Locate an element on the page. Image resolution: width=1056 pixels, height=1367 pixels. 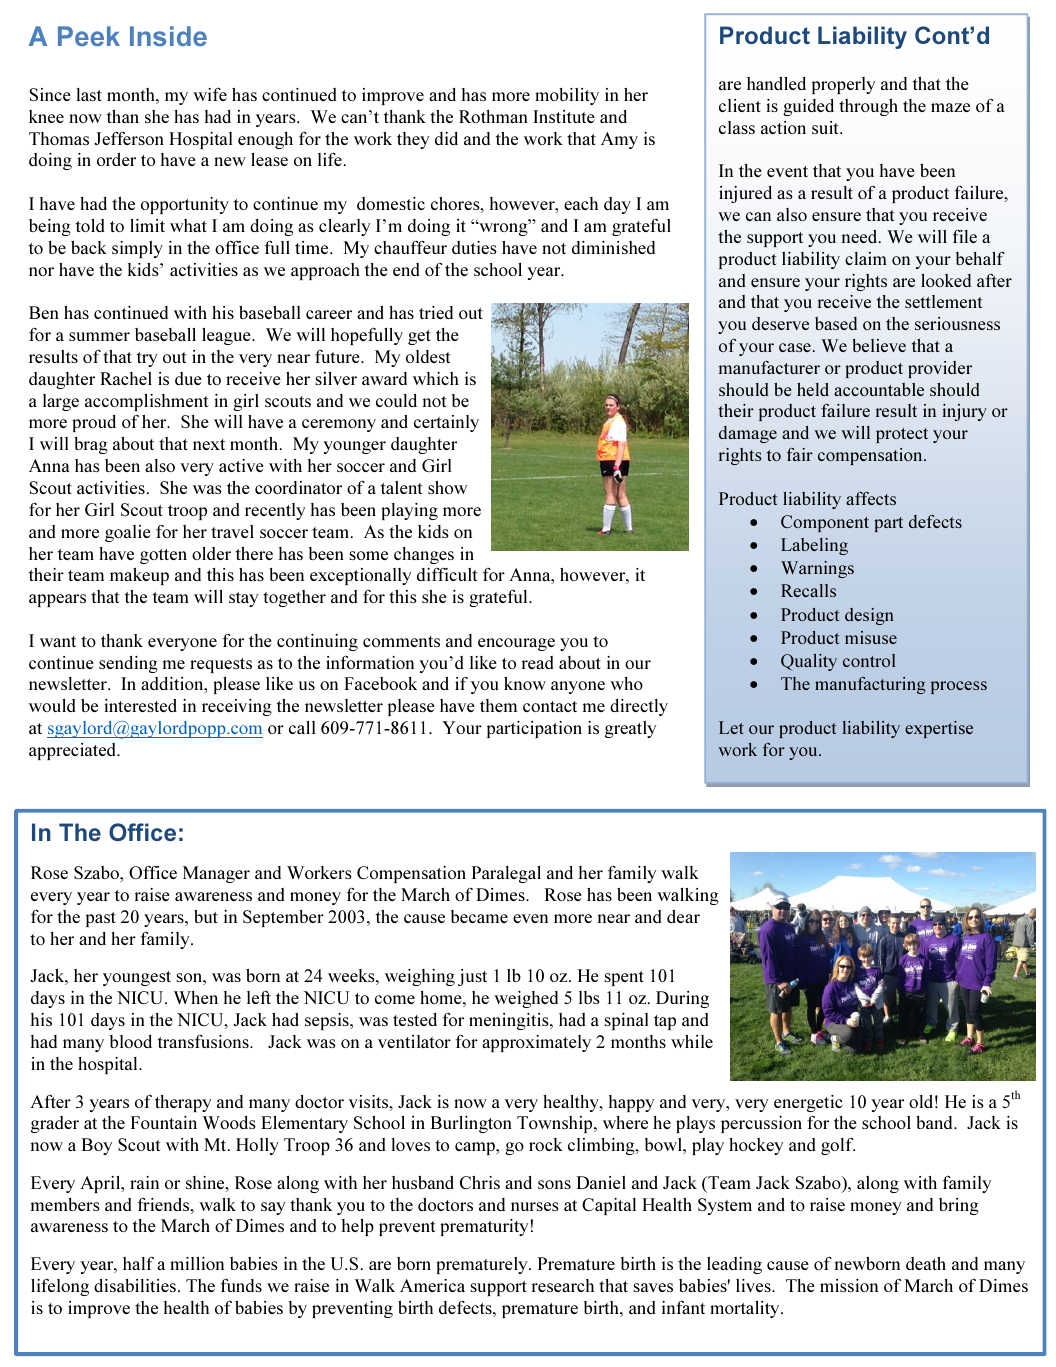
next is located at coordinates (209, 444).
